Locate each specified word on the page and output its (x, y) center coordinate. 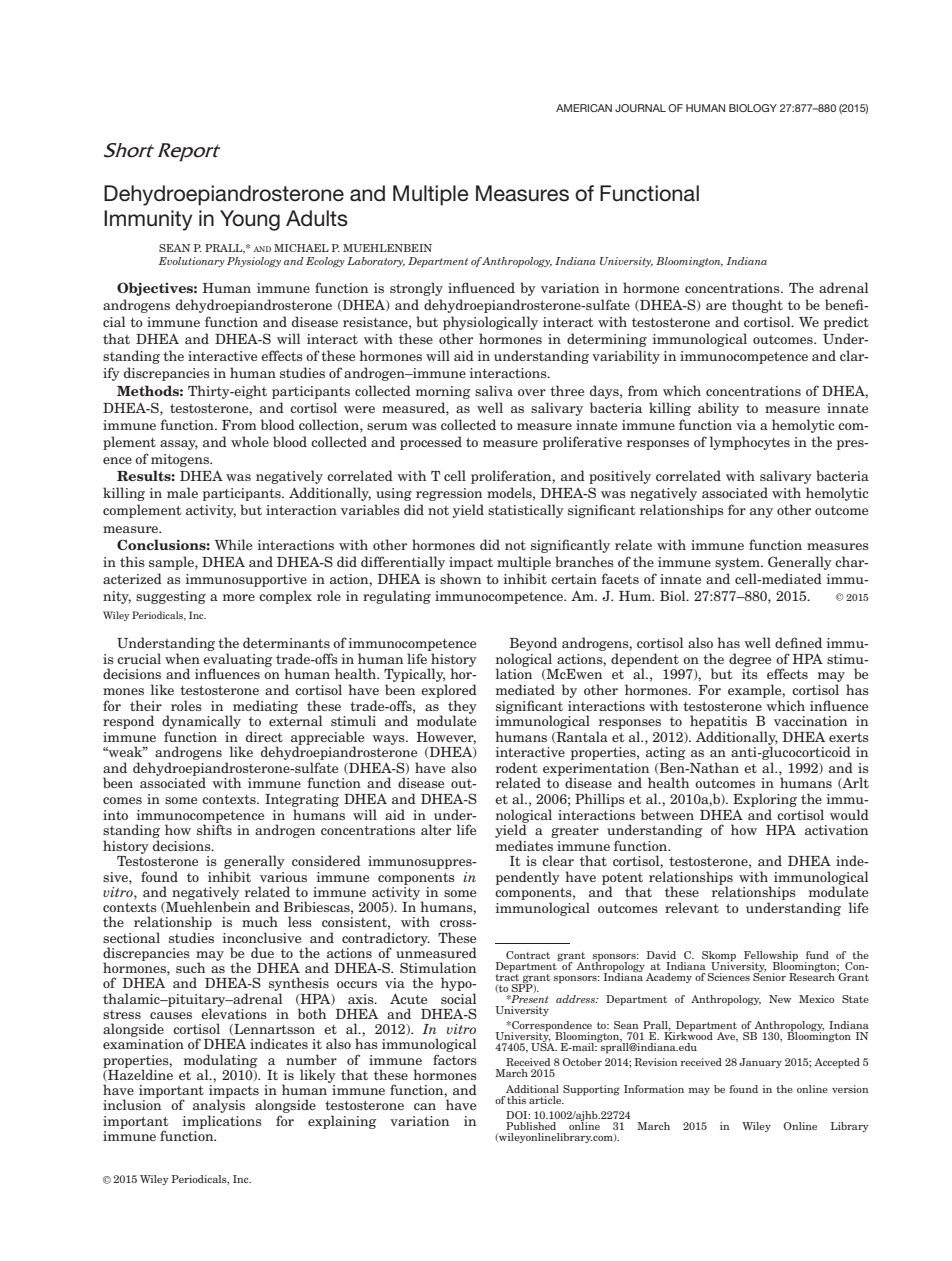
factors (455, 1059)
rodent (517, 767)
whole (250, 441)
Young (250, 220)
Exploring (765, 800)
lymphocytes (750, 443)
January (760, 1063)
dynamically (201, 722)
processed (431, 443)
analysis (219, 1107)
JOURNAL (640, 108)
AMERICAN (584, 108)
